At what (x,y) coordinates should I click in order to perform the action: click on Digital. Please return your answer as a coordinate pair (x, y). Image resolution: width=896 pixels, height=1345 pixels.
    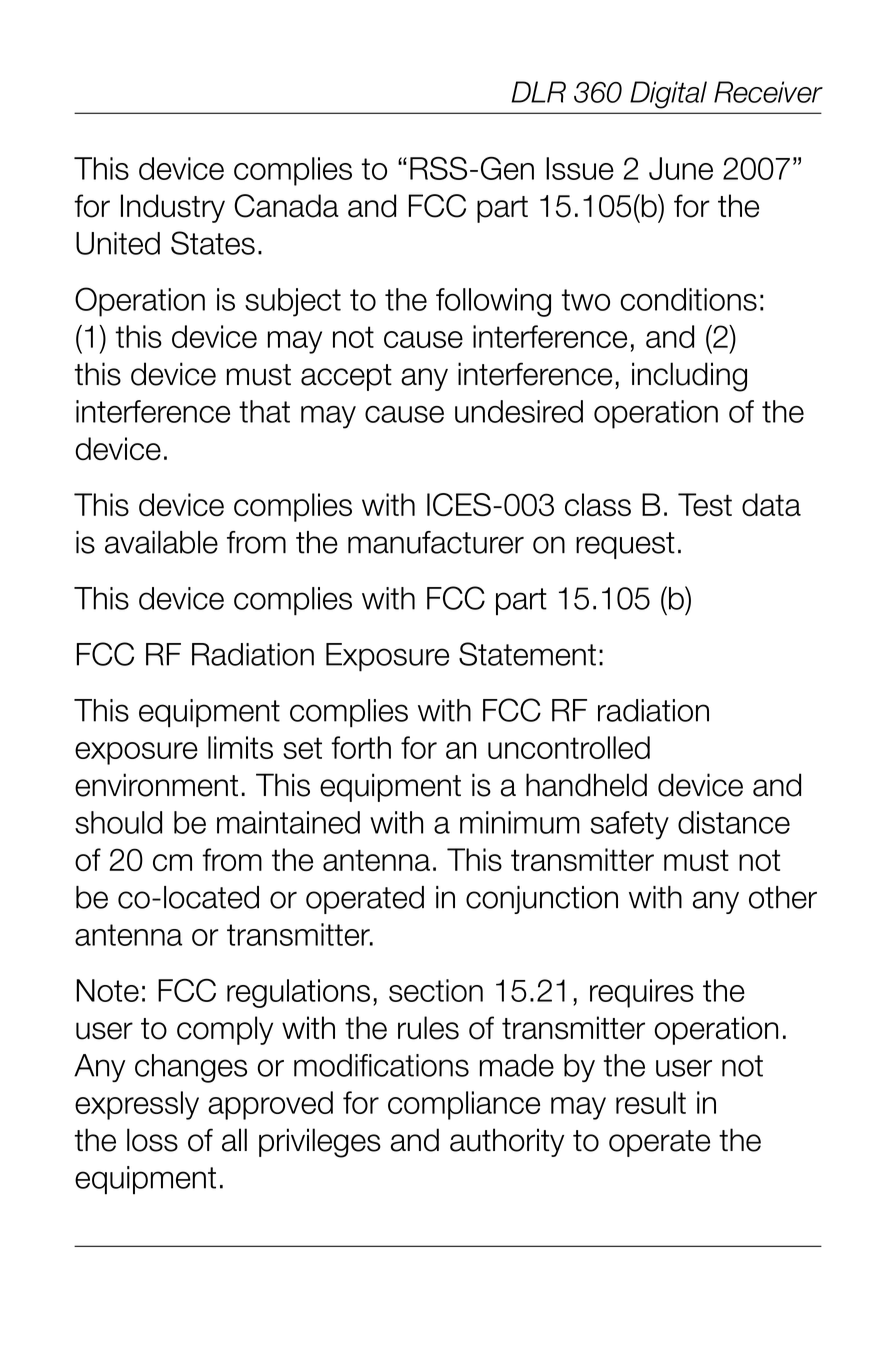
    Looking at the image, I should click on (668, 95).
